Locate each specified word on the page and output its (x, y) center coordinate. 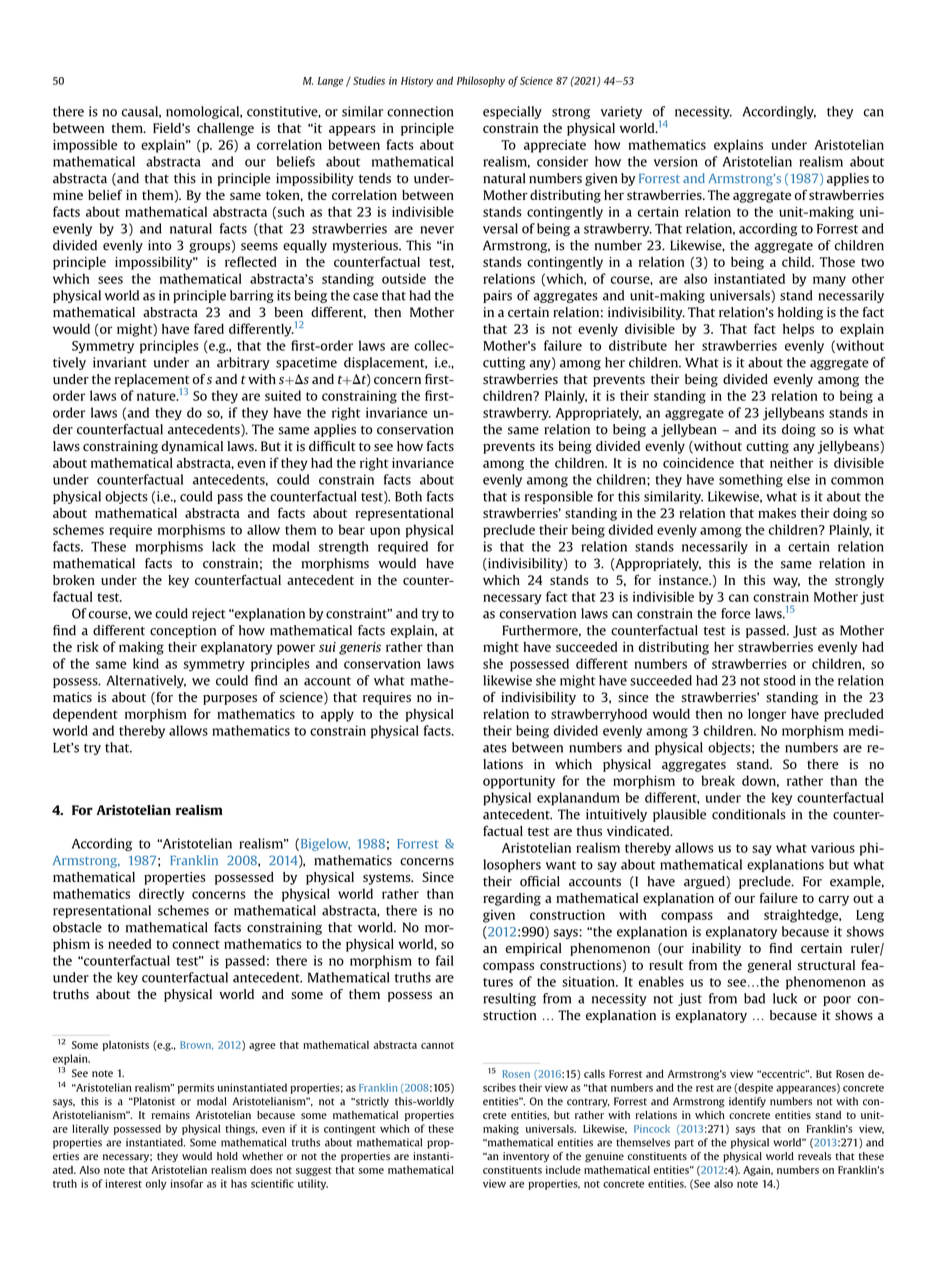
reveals (814, 1156)
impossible (85, 146)
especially (512, 112)
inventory (526, 1157)
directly (161, 895)
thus (589, 831)
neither (791, 463)
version (676, 161)
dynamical (192, 447)
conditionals (749, 814)
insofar (186, 1183)
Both (408, 496)
